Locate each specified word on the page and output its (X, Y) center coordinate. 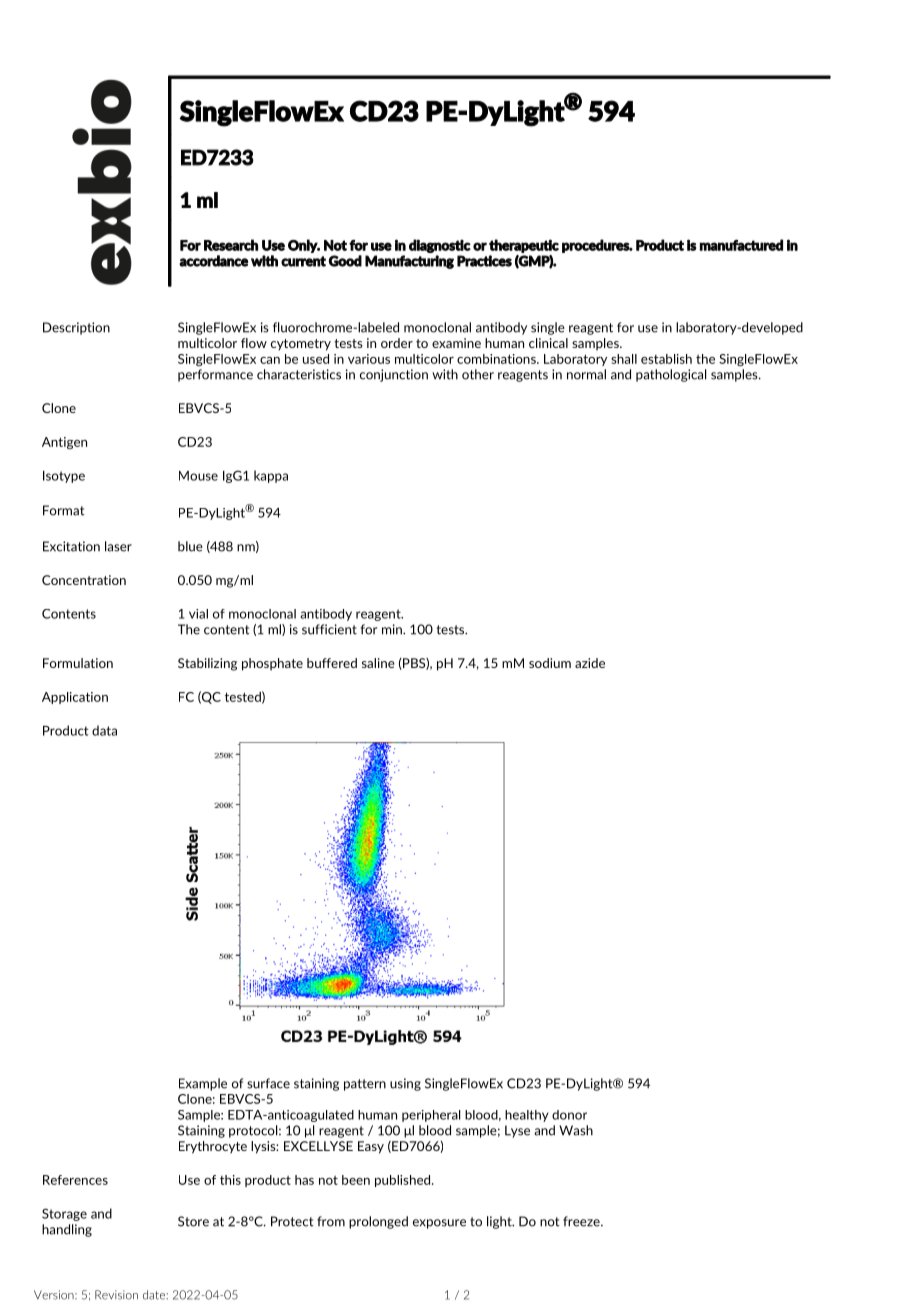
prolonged (378, 1222)
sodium (550, 663)
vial (198, 614)
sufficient (329, 629)
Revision (116, 1295)
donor (569, 1115)
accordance (213, 261)
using (405, 1084)
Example (203, 1084)
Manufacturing (409, 262)
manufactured (741, 245)
